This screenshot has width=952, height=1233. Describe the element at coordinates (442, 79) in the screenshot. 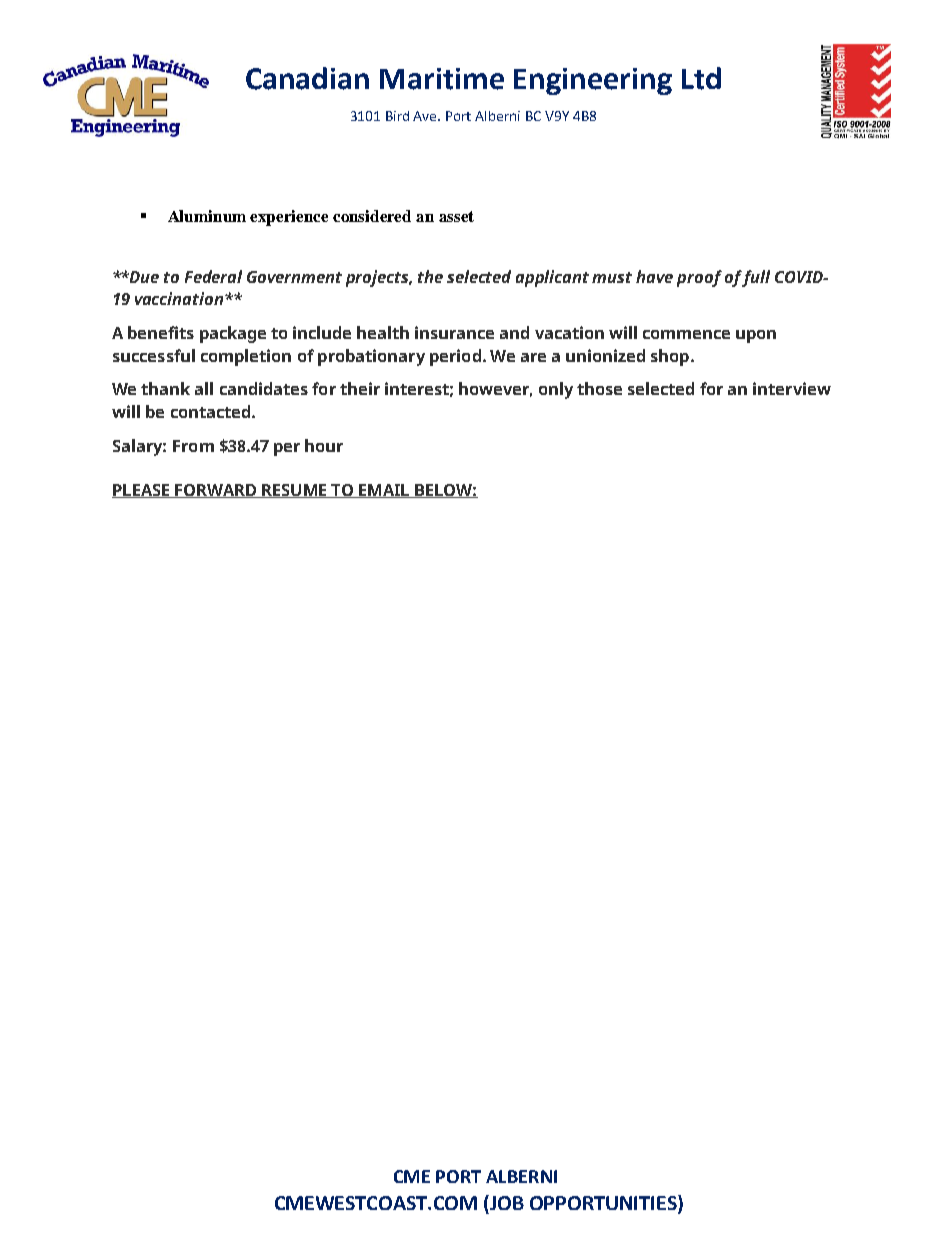

I see `Maritime` at that location.
